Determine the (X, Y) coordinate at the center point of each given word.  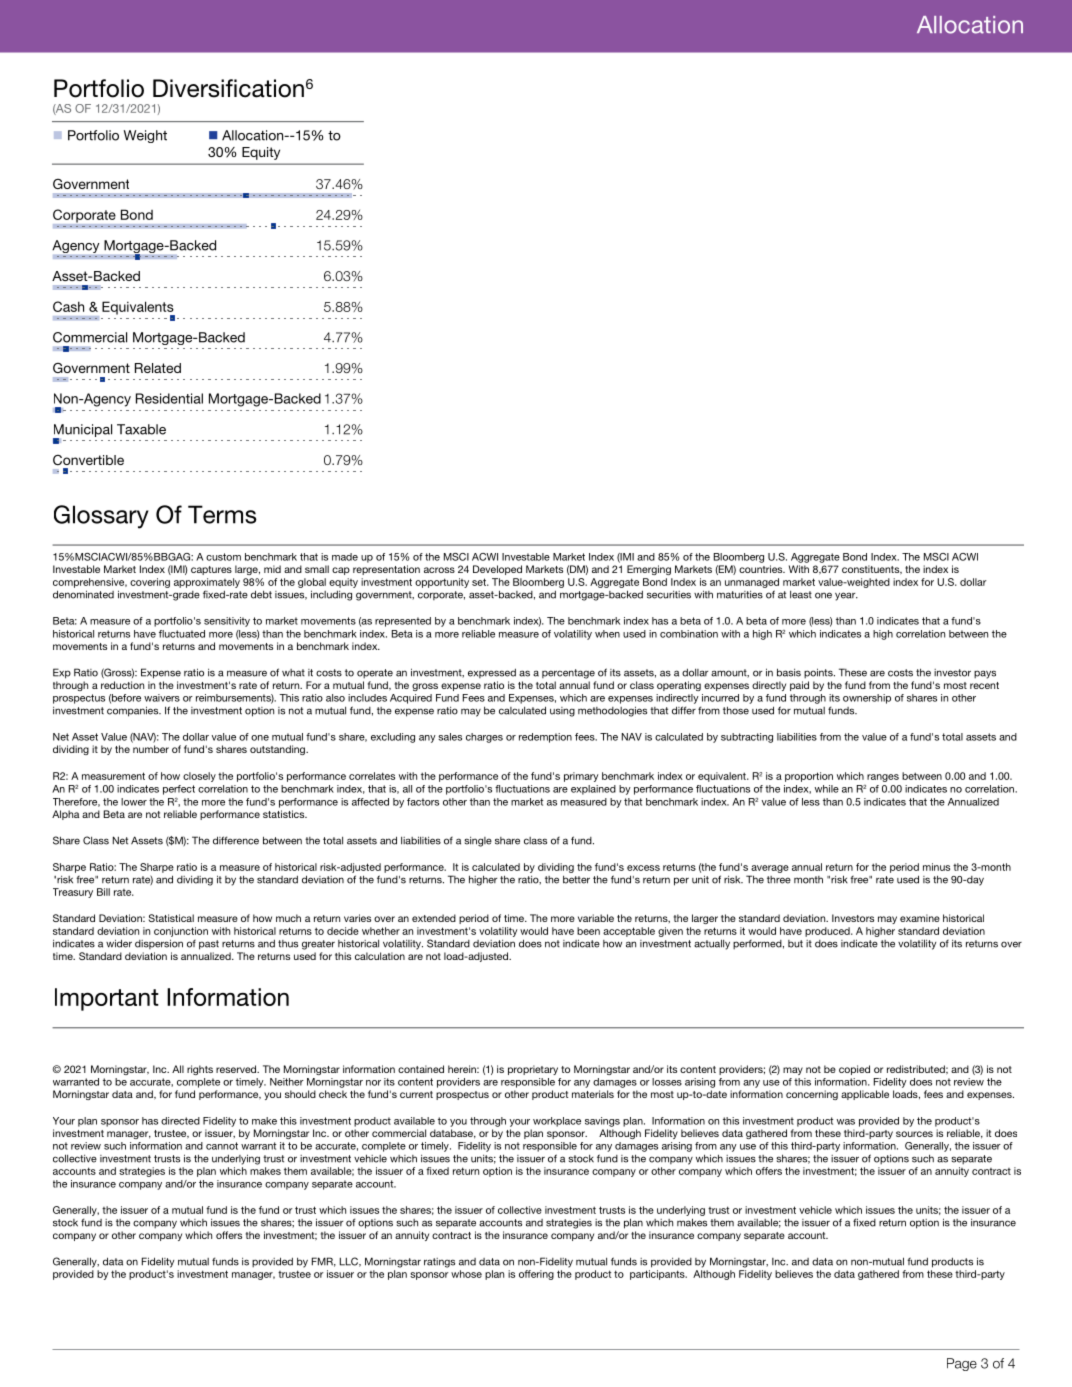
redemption (545, 738)
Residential (169, 398)
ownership (867, 699)
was (846, 1122)
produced (828, 932)
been (588, 931)
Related (158, 368)
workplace (557, 1122)
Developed (497, 570)
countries (762, 569)
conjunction (181, 932)
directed (180, 1121)
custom (223, 557)
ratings (439, 1263)
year (846, 596)
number (151, 749)
